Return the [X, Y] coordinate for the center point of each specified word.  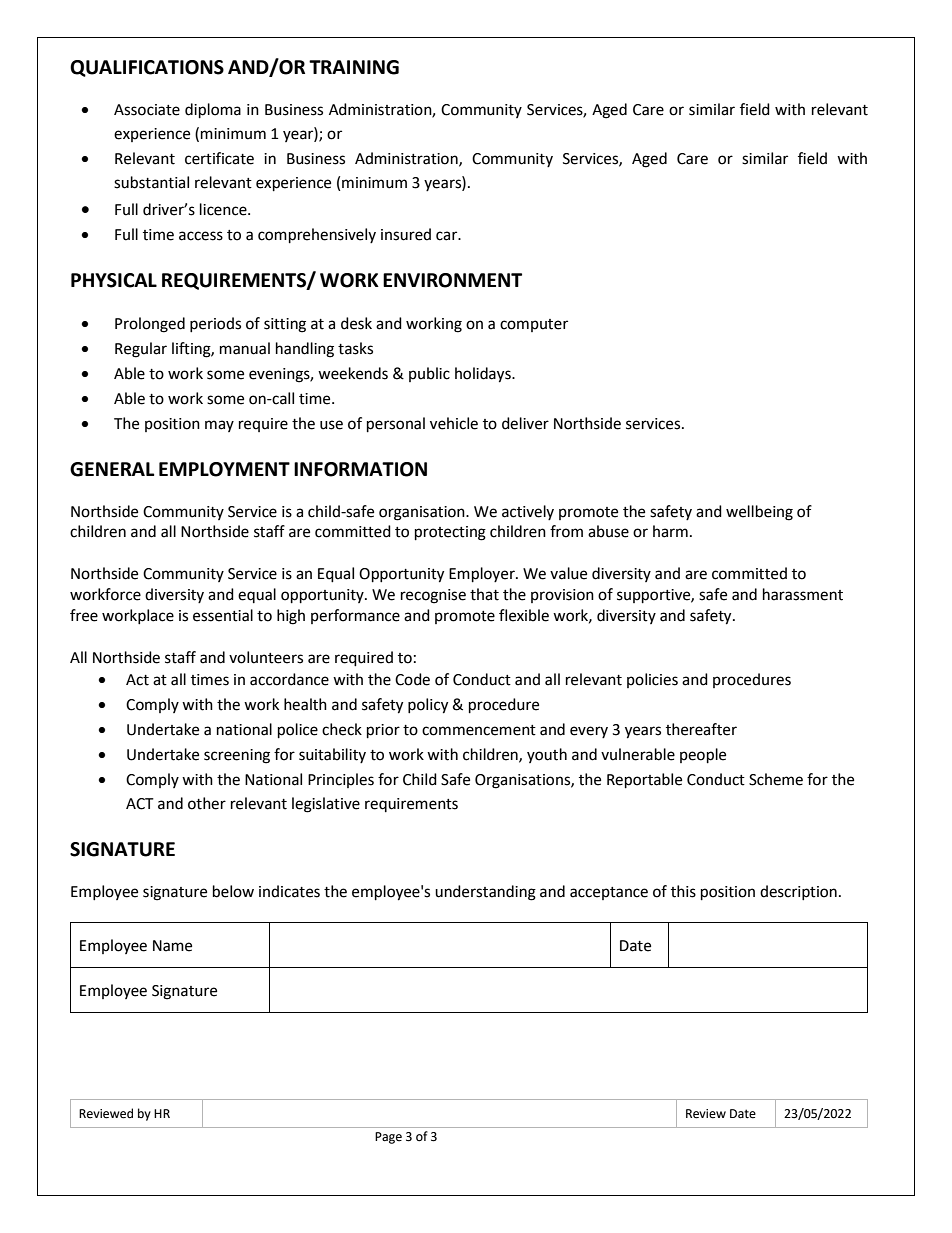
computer [534, 325]
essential [223, 615]
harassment [803, 594]
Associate [147, 110]
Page [388, 1138]
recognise [433, 596]
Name [172, 946]
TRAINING [354, 67]
